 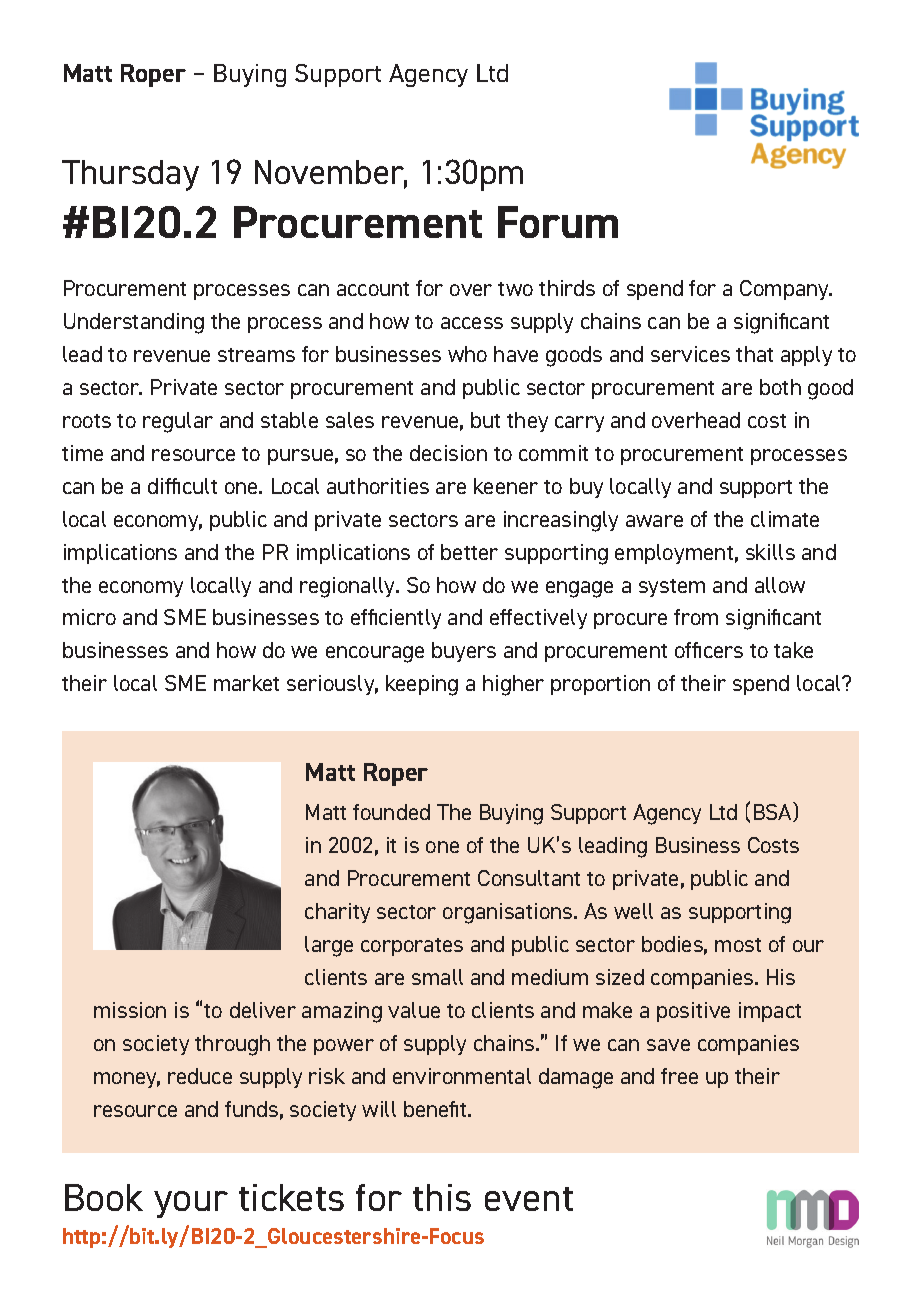 I want to click on founded, so click(x=391, y=812).
